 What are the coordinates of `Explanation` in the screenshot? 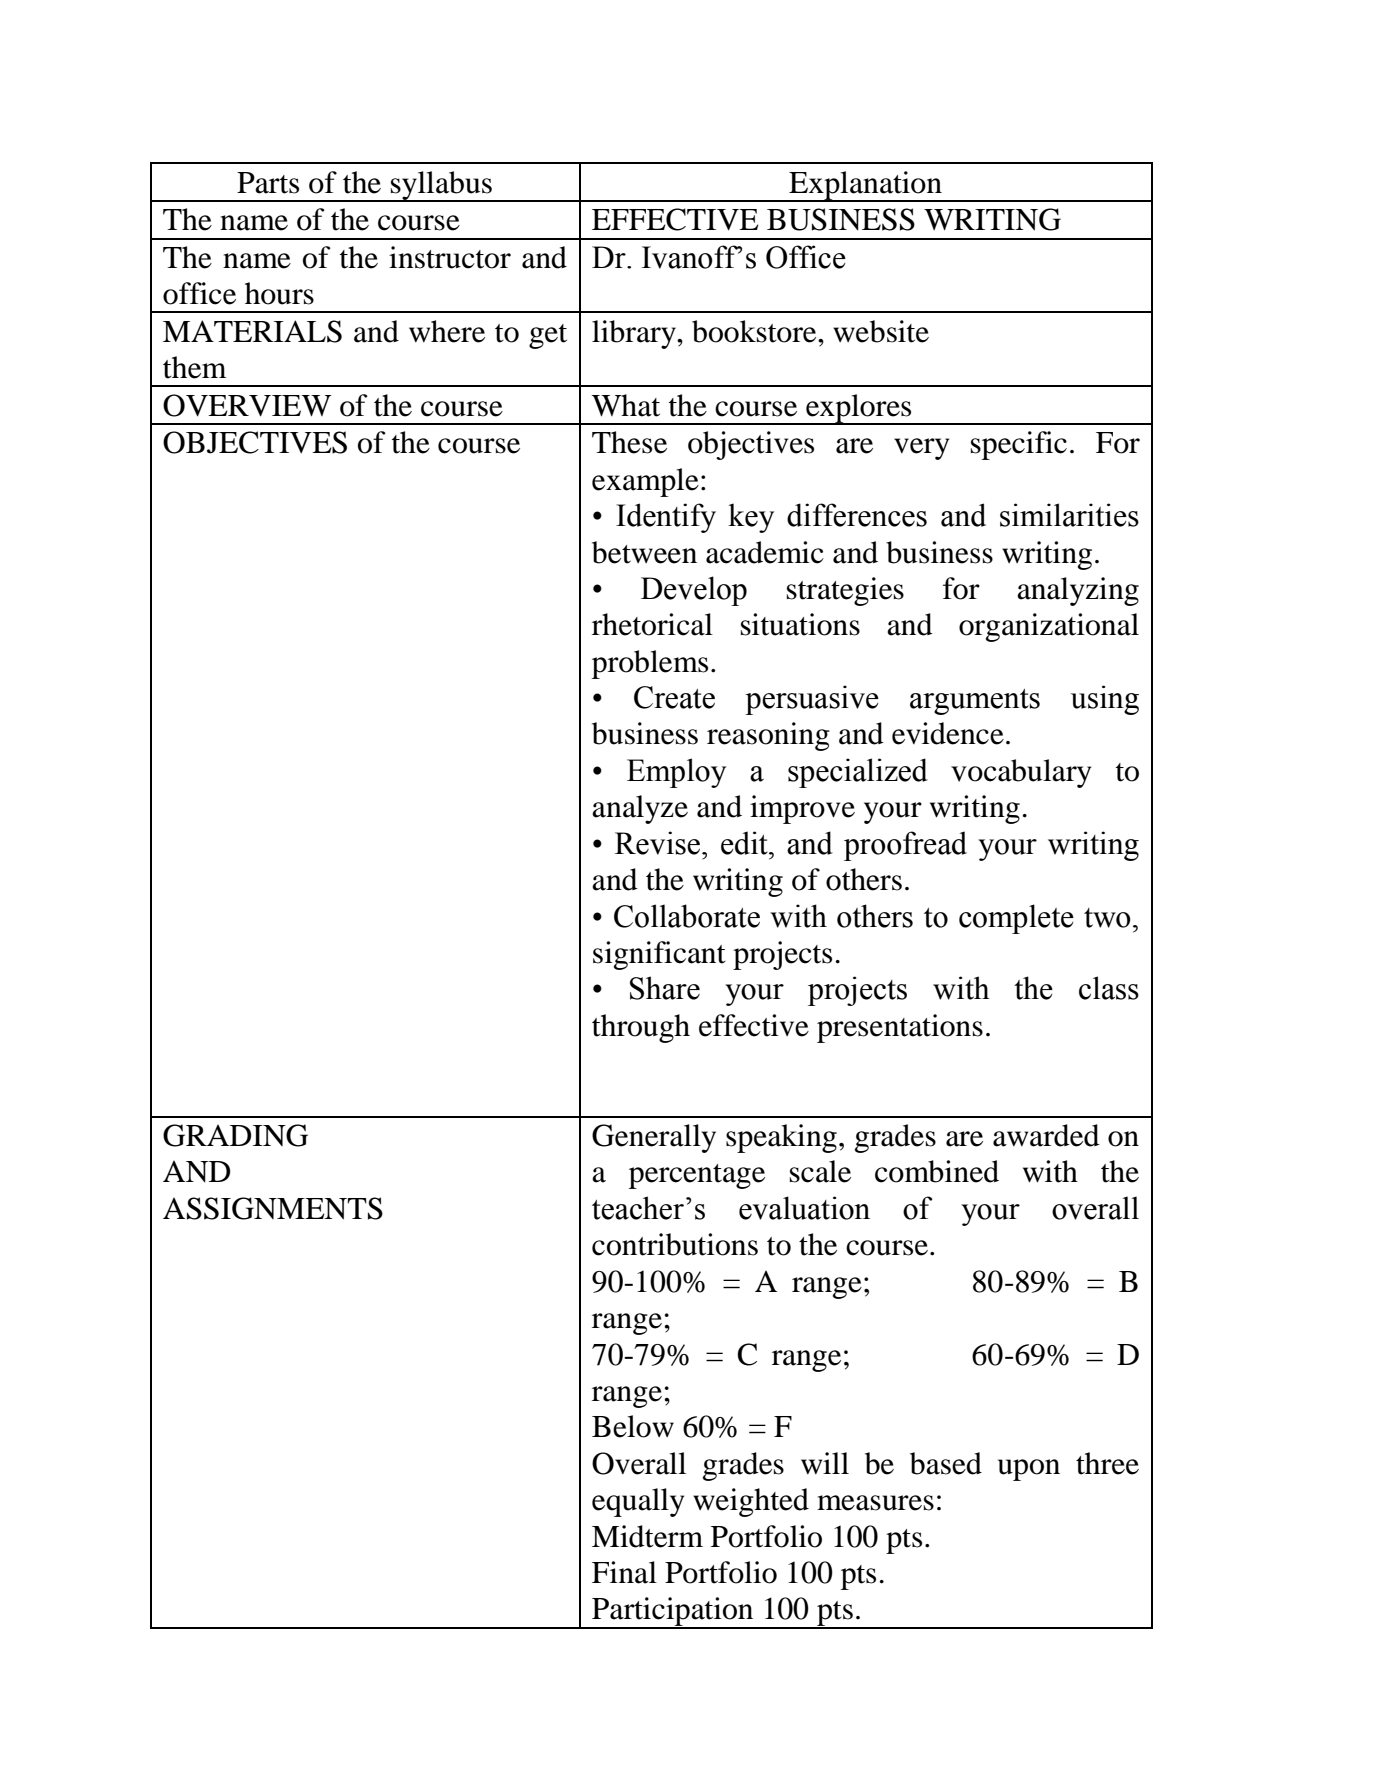 It's located at (865, 186).
